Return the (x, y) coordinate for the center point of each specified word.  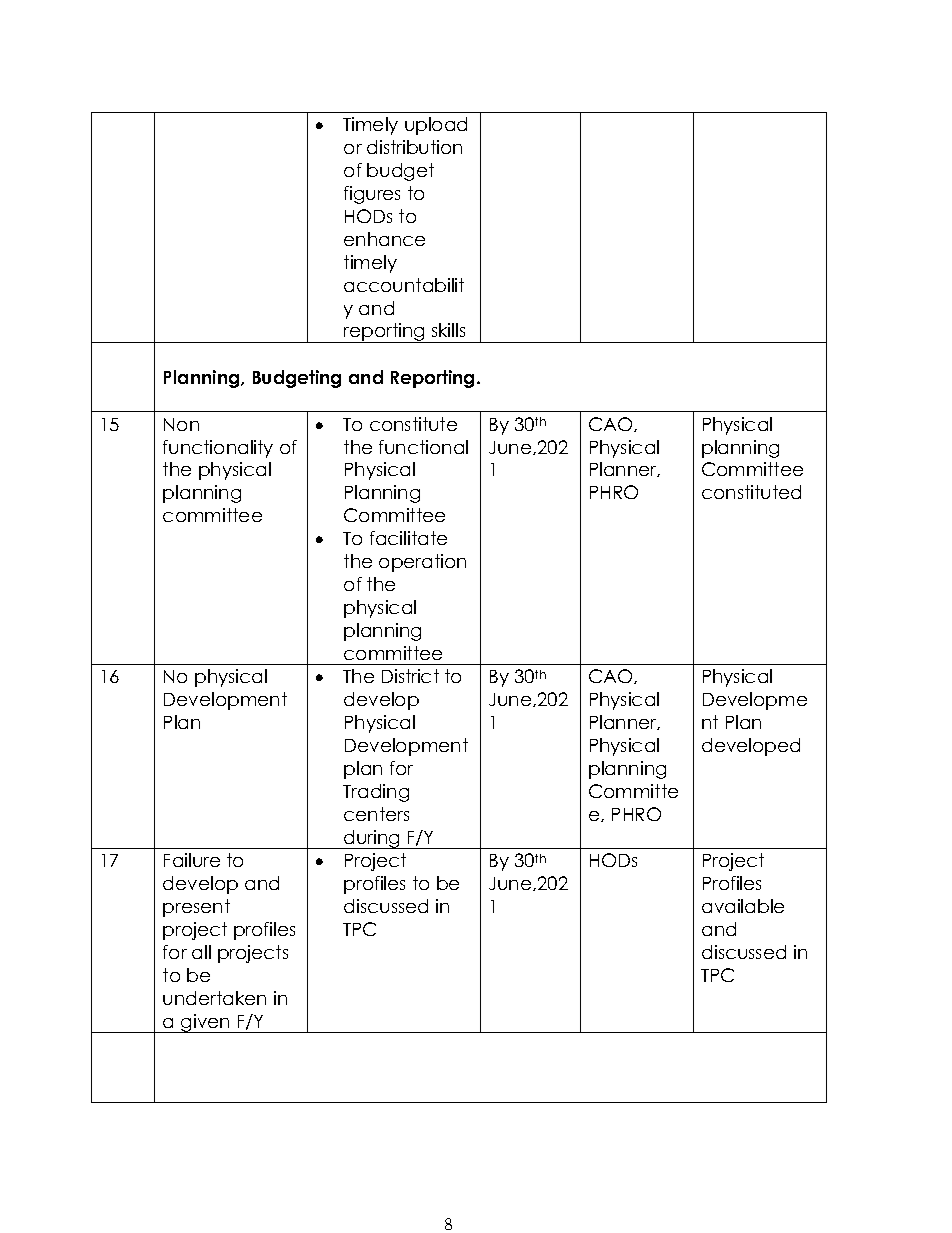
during (372, 839)
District (410, 676)
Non (181, 424)
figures (372, 195)
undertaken (214, 998)
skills (448, 330)
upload (436, 126)
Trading (376, 793)
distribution (414, 147)
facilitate (408, 538)
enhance (384, 239)
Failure (192, 860)
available (743, 906)
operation (422, 563)
